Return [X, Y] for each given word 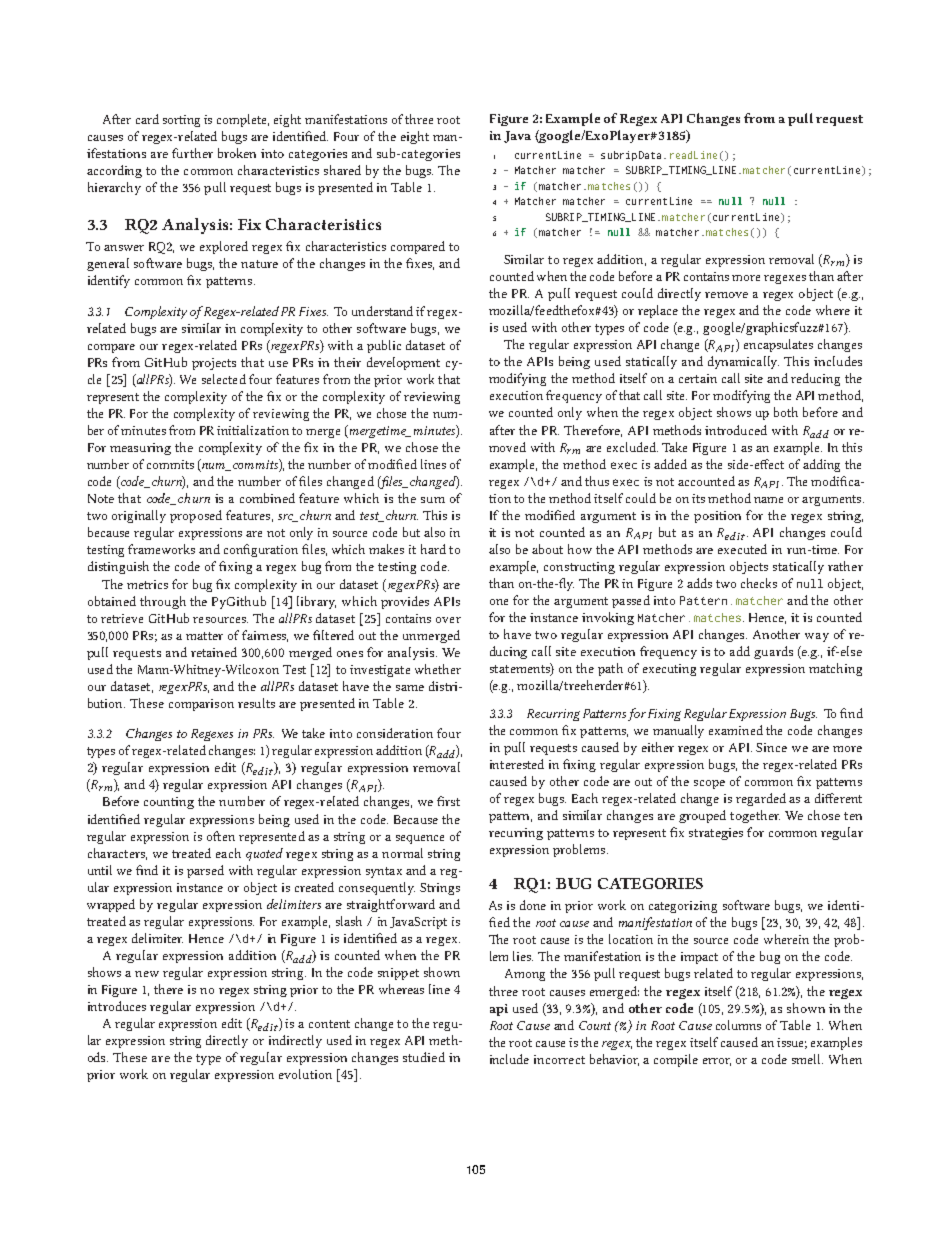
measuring [140, 449]
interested [517, 764]
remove [726, 295]
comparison [201, 705]
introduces [117, 1006]
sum [433, 500]
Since [771, 747]
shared [342, 170]
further [192, 153]
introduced [736, 430]
